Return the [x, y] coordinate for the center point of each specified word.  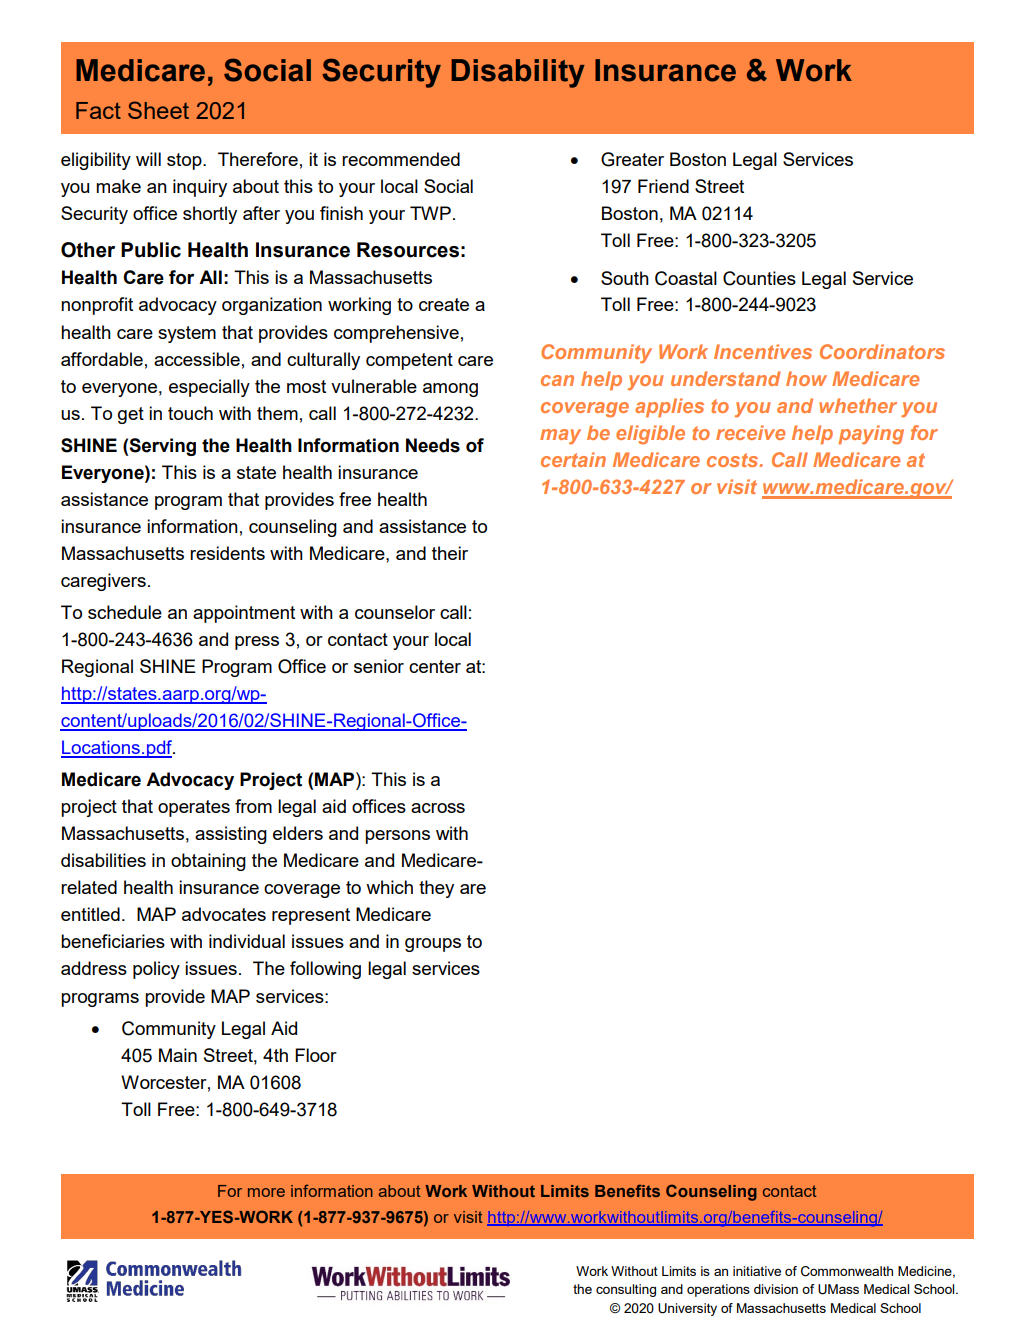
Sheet [158, 110]
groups [433, 945]
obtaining [208, 862]
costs [734, 460]
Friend [663, 186]
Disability [518, 73]
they [436, 889]
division [776, 1289]
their [450, 553]
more [266, 1192]
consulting [626, 1290]
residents [227, 553]
